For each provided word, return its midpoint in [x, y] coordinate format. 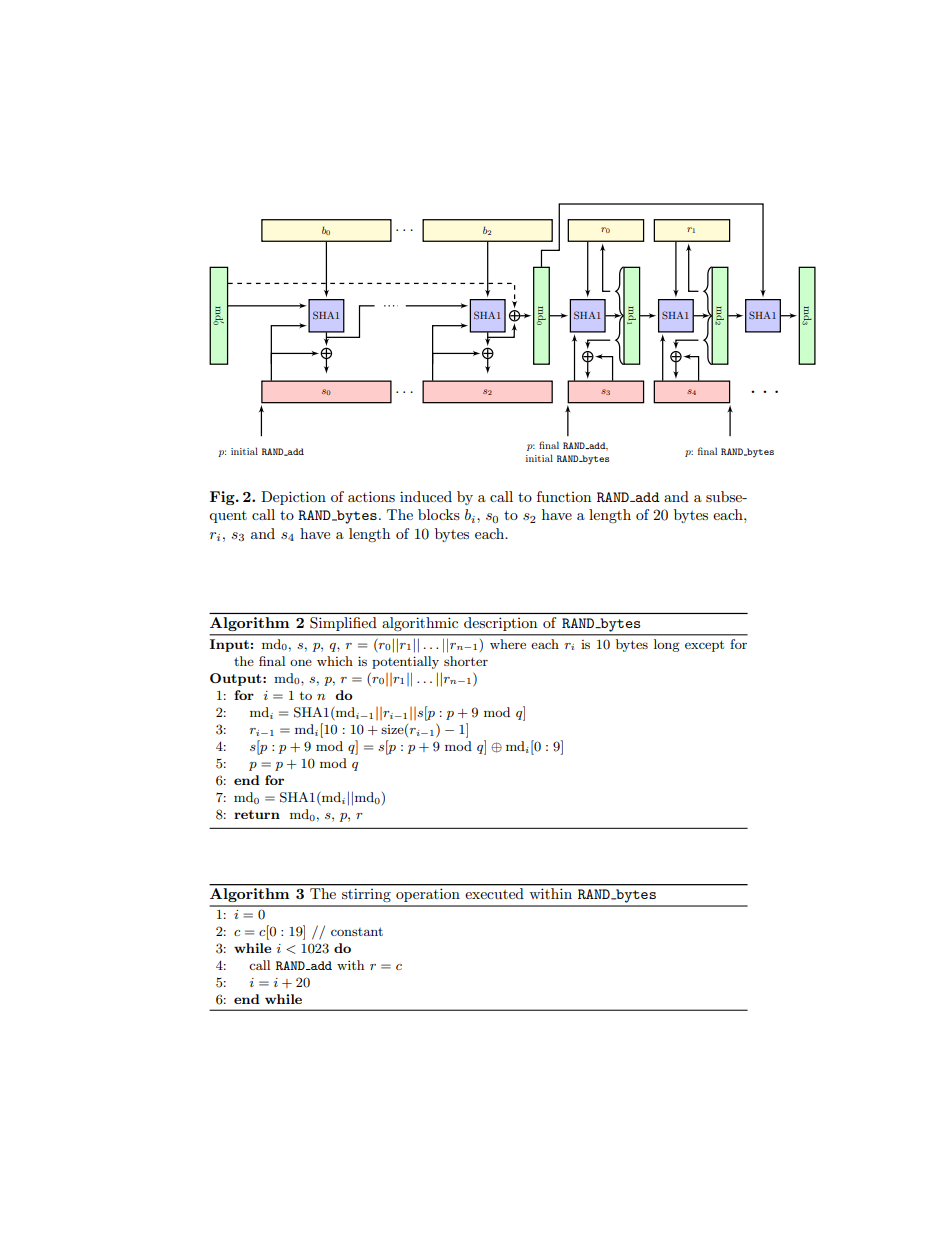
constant [357, 931]
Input [229, 645]
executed [494, 893]
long [667, 645]
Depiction [293, 498]
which [335, 661]
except [704, 646]
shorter [466, 661]
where [508, 644]
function [564, 496]
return [257, 814]
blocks [439, 514]
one [301, 662]
